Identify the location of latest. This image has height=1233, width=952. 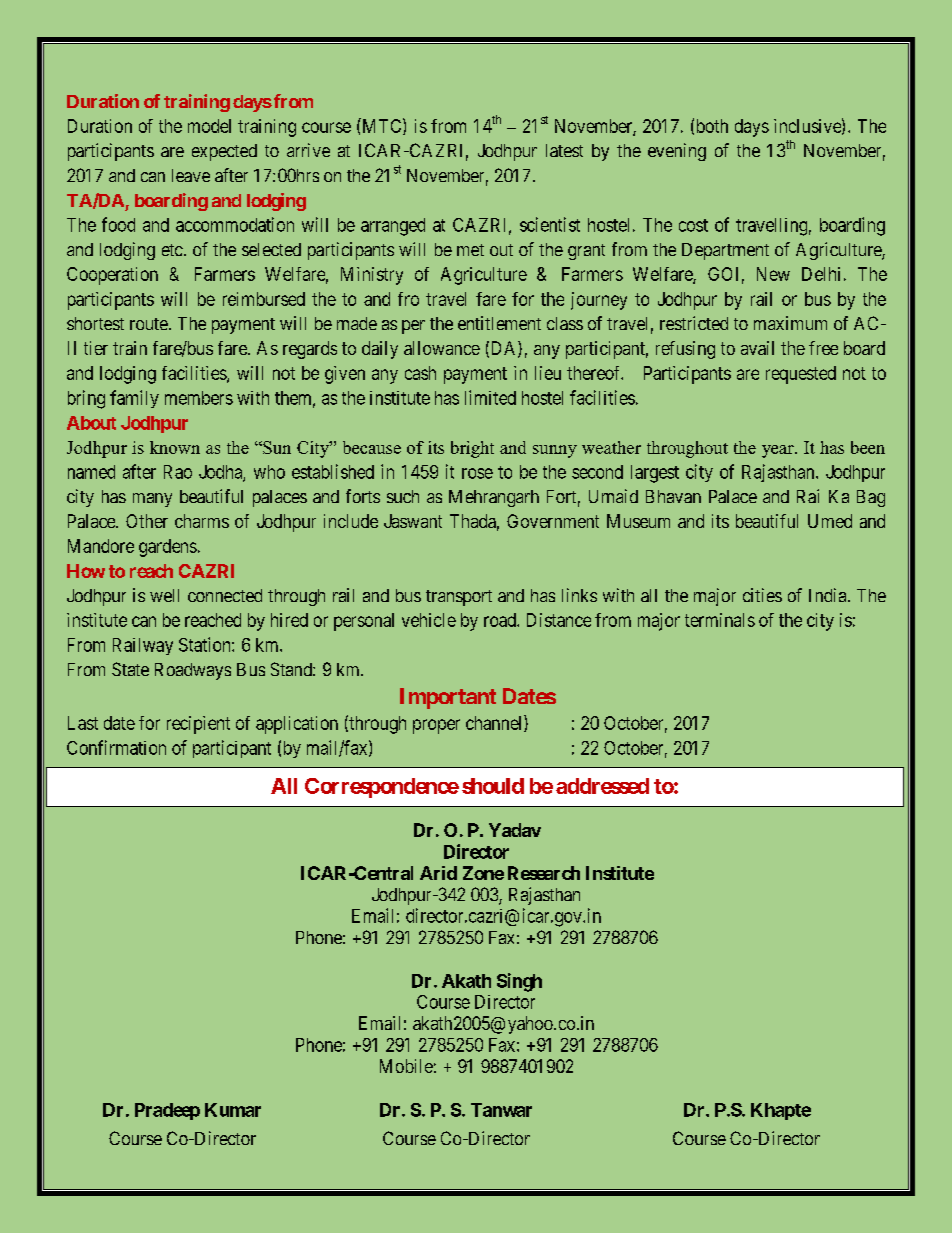
(564, 150).
